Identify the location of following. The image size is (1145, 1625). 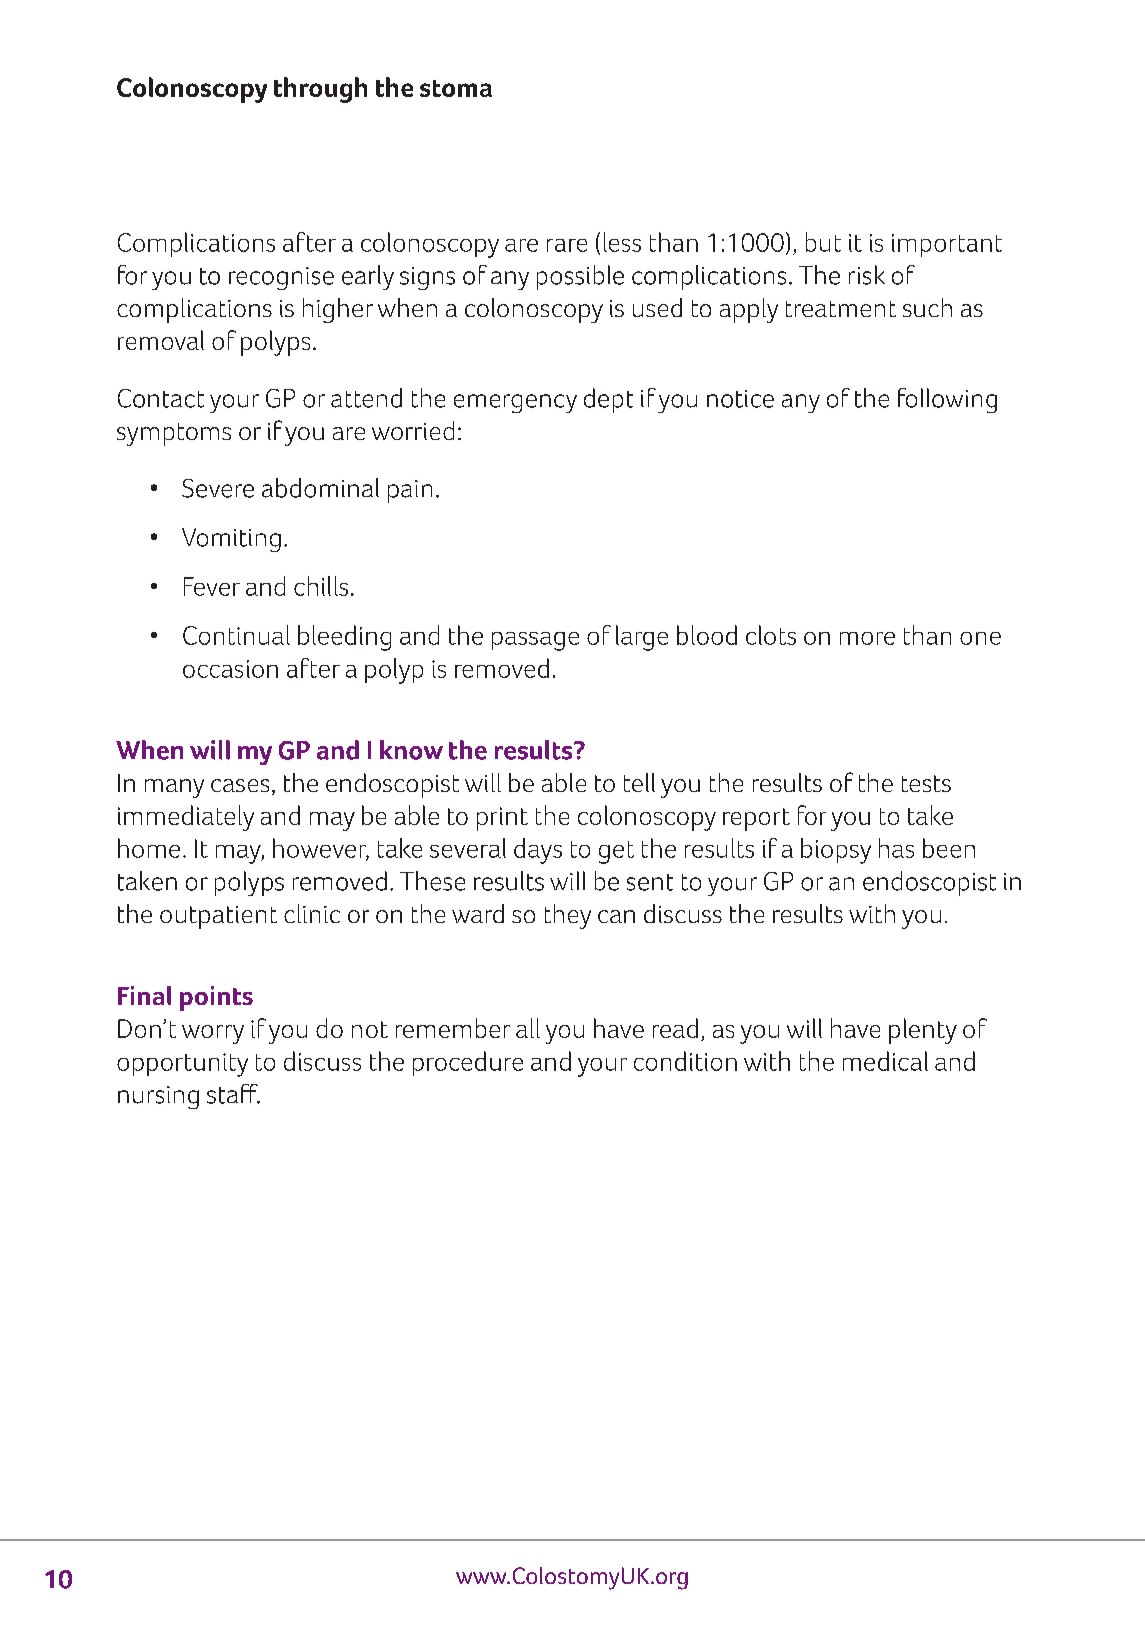
(947, 400).
